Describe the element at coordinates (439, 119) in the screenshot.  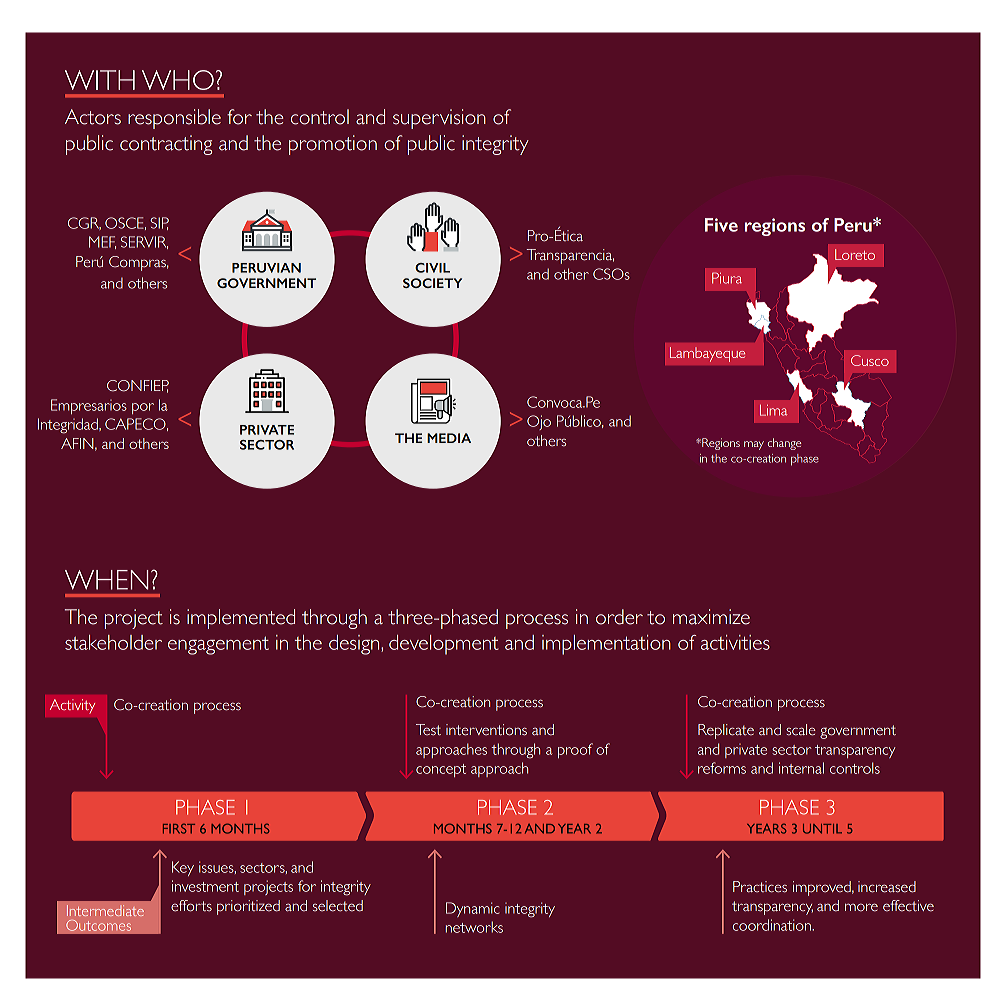
I see `supervision` at that location.
